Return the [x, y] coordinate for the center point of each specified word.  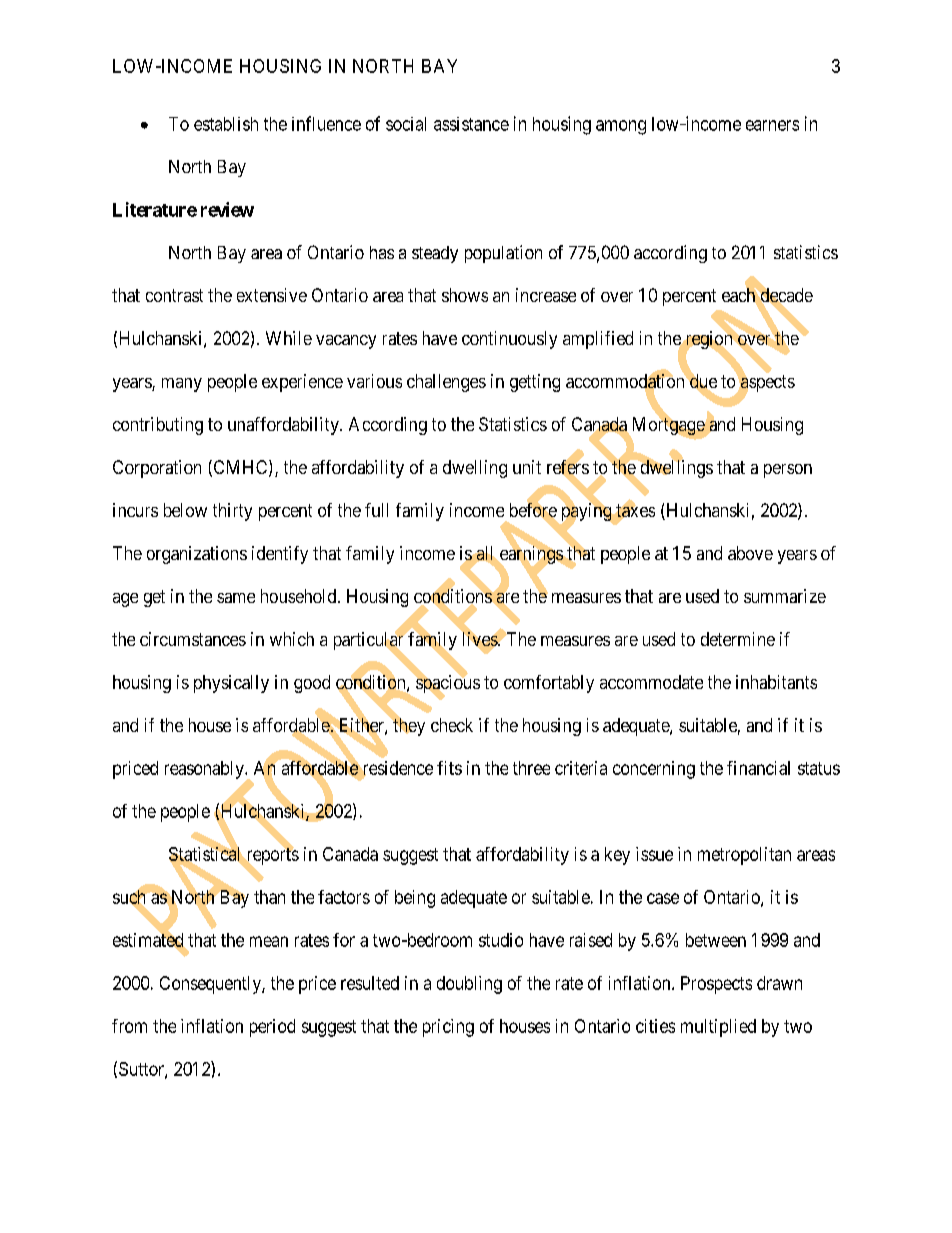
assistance [471, 124]
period [272, 1028]
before [533, 511]
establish [226, 124]
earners [772, 125]
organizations [197, 555]
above [750, 553]
